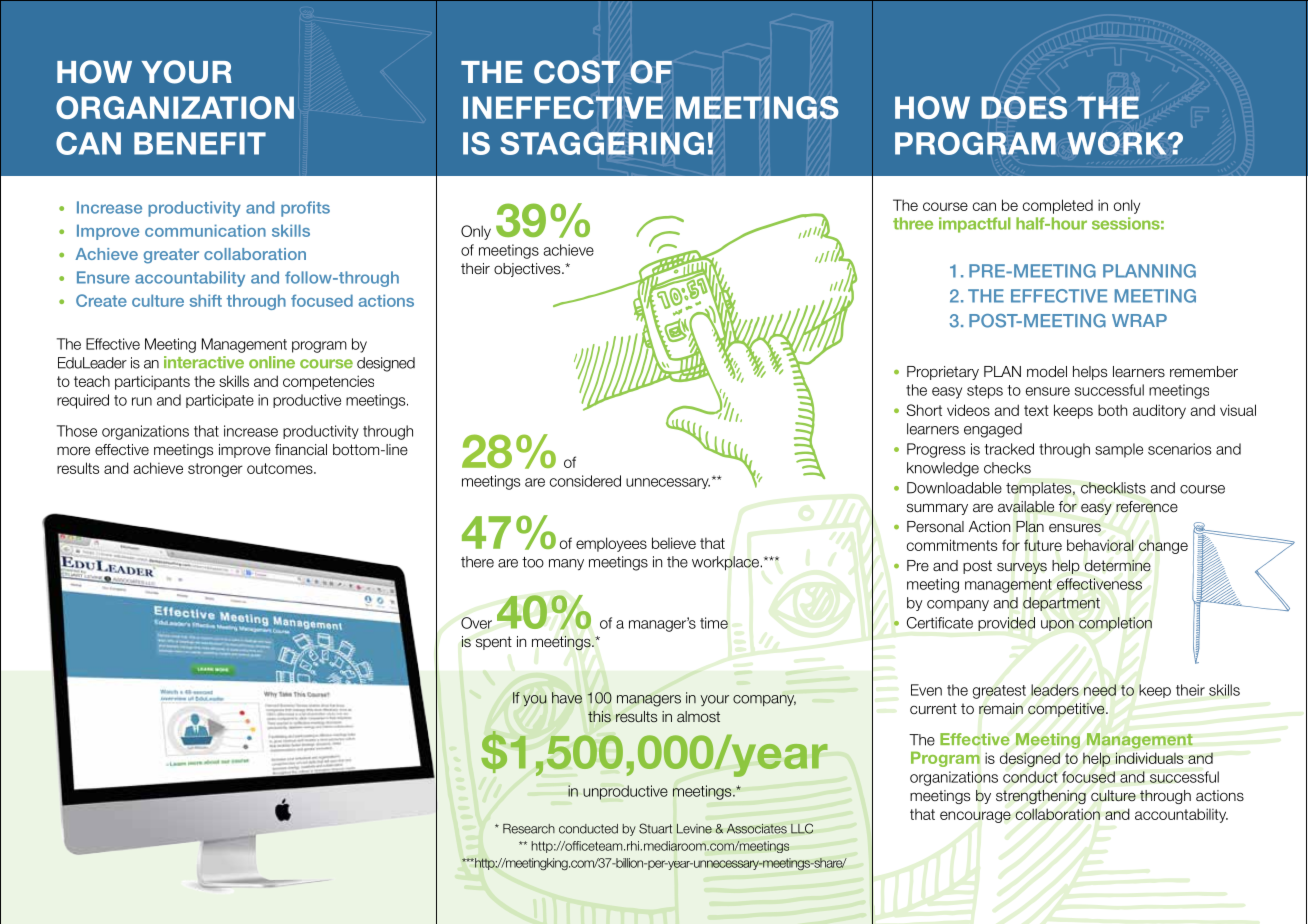 Image resolution: width=1308 pixels, height=924 pixels. Describe the element at coordinates (529, 829) in the screenshot. I see `Research` at that location.
